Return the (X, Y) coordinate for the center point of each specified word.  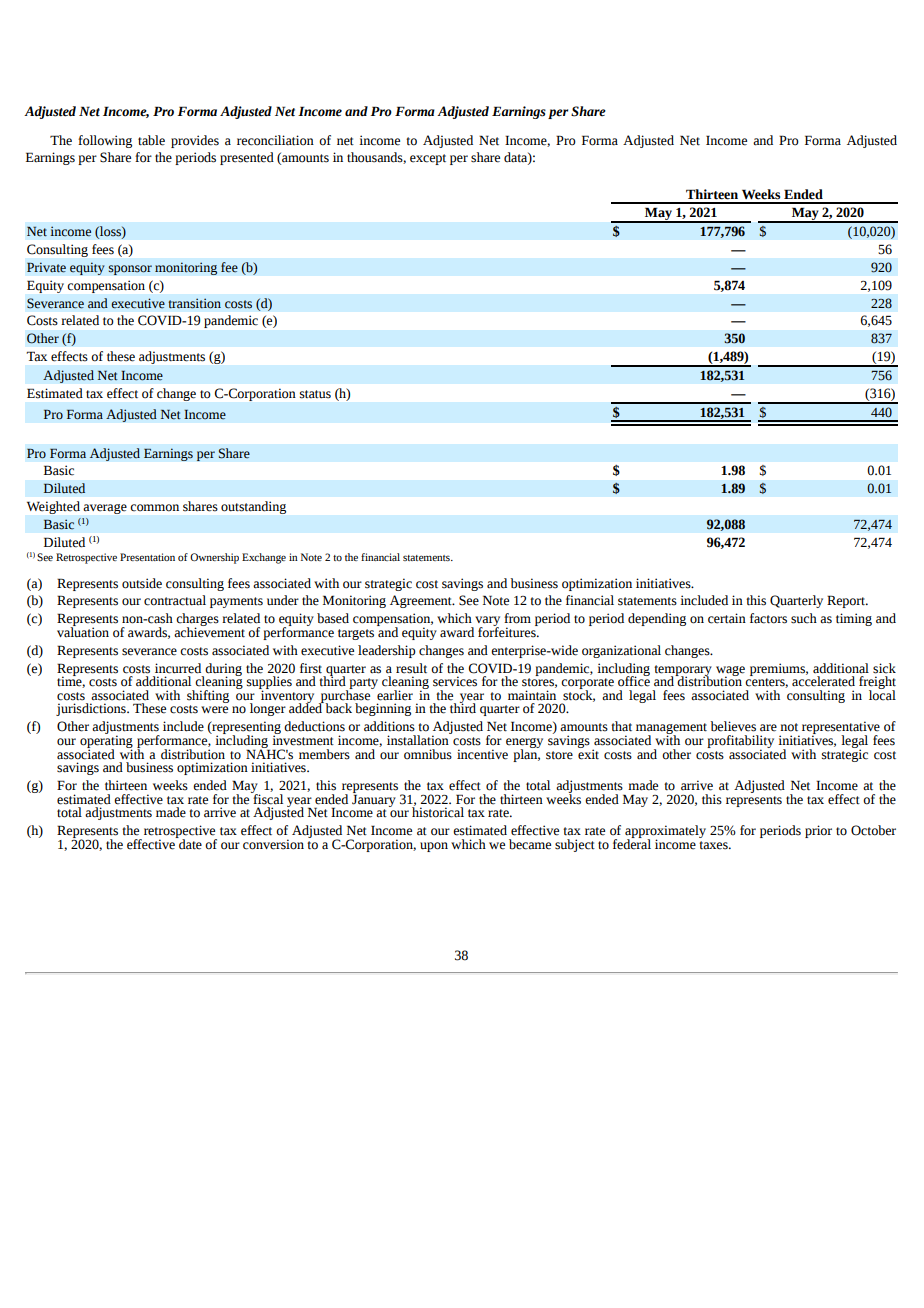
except (428, 159)
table (151, 140)
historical (438, 811)
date (189, 843)
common (154, 508)
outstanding (253, 507)
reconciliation (275, 140)
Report (847, 601)
